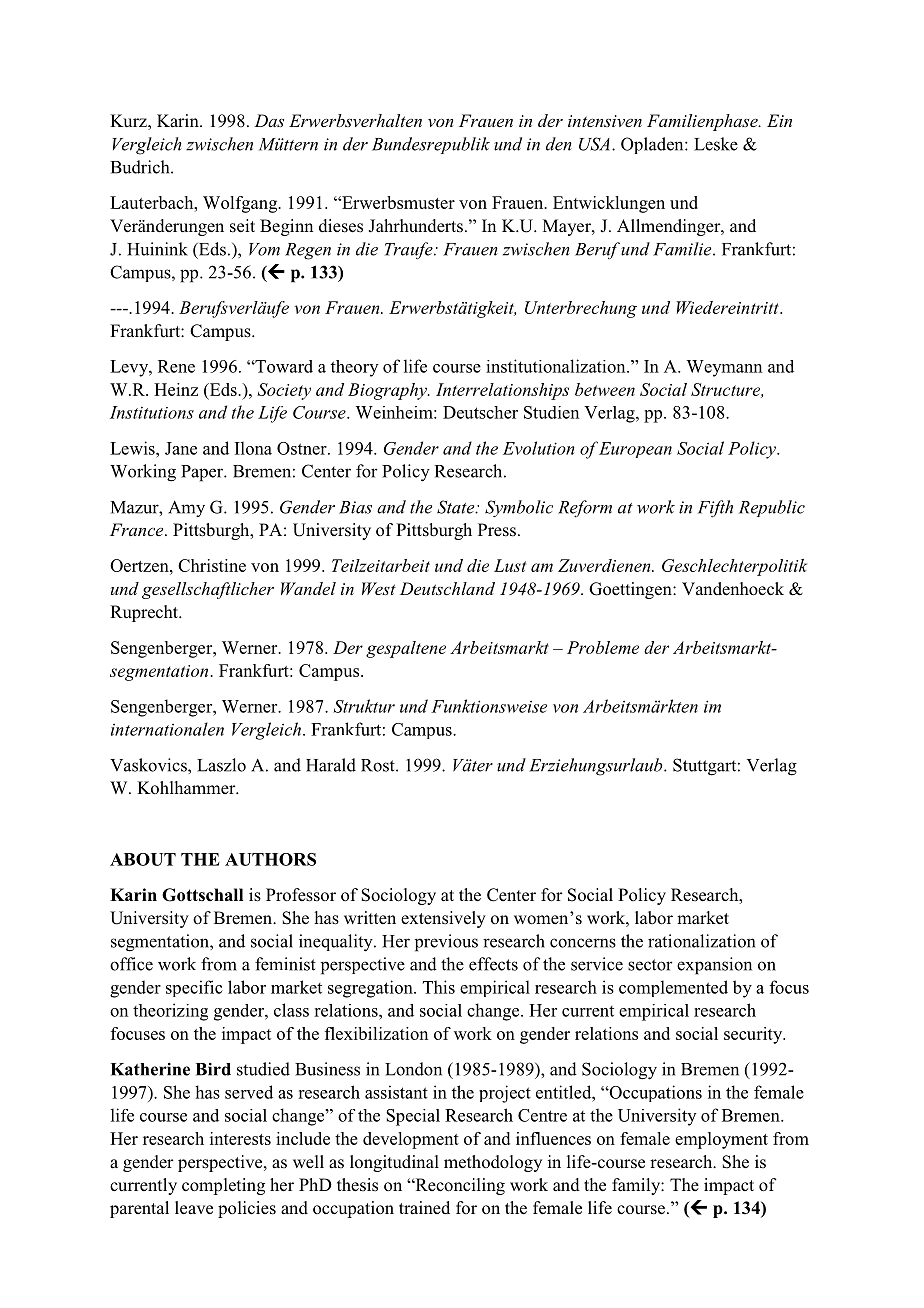  What do you see at coordinates (594, 144) in the page?
I see `USA` at bounding box center [594, 144].
